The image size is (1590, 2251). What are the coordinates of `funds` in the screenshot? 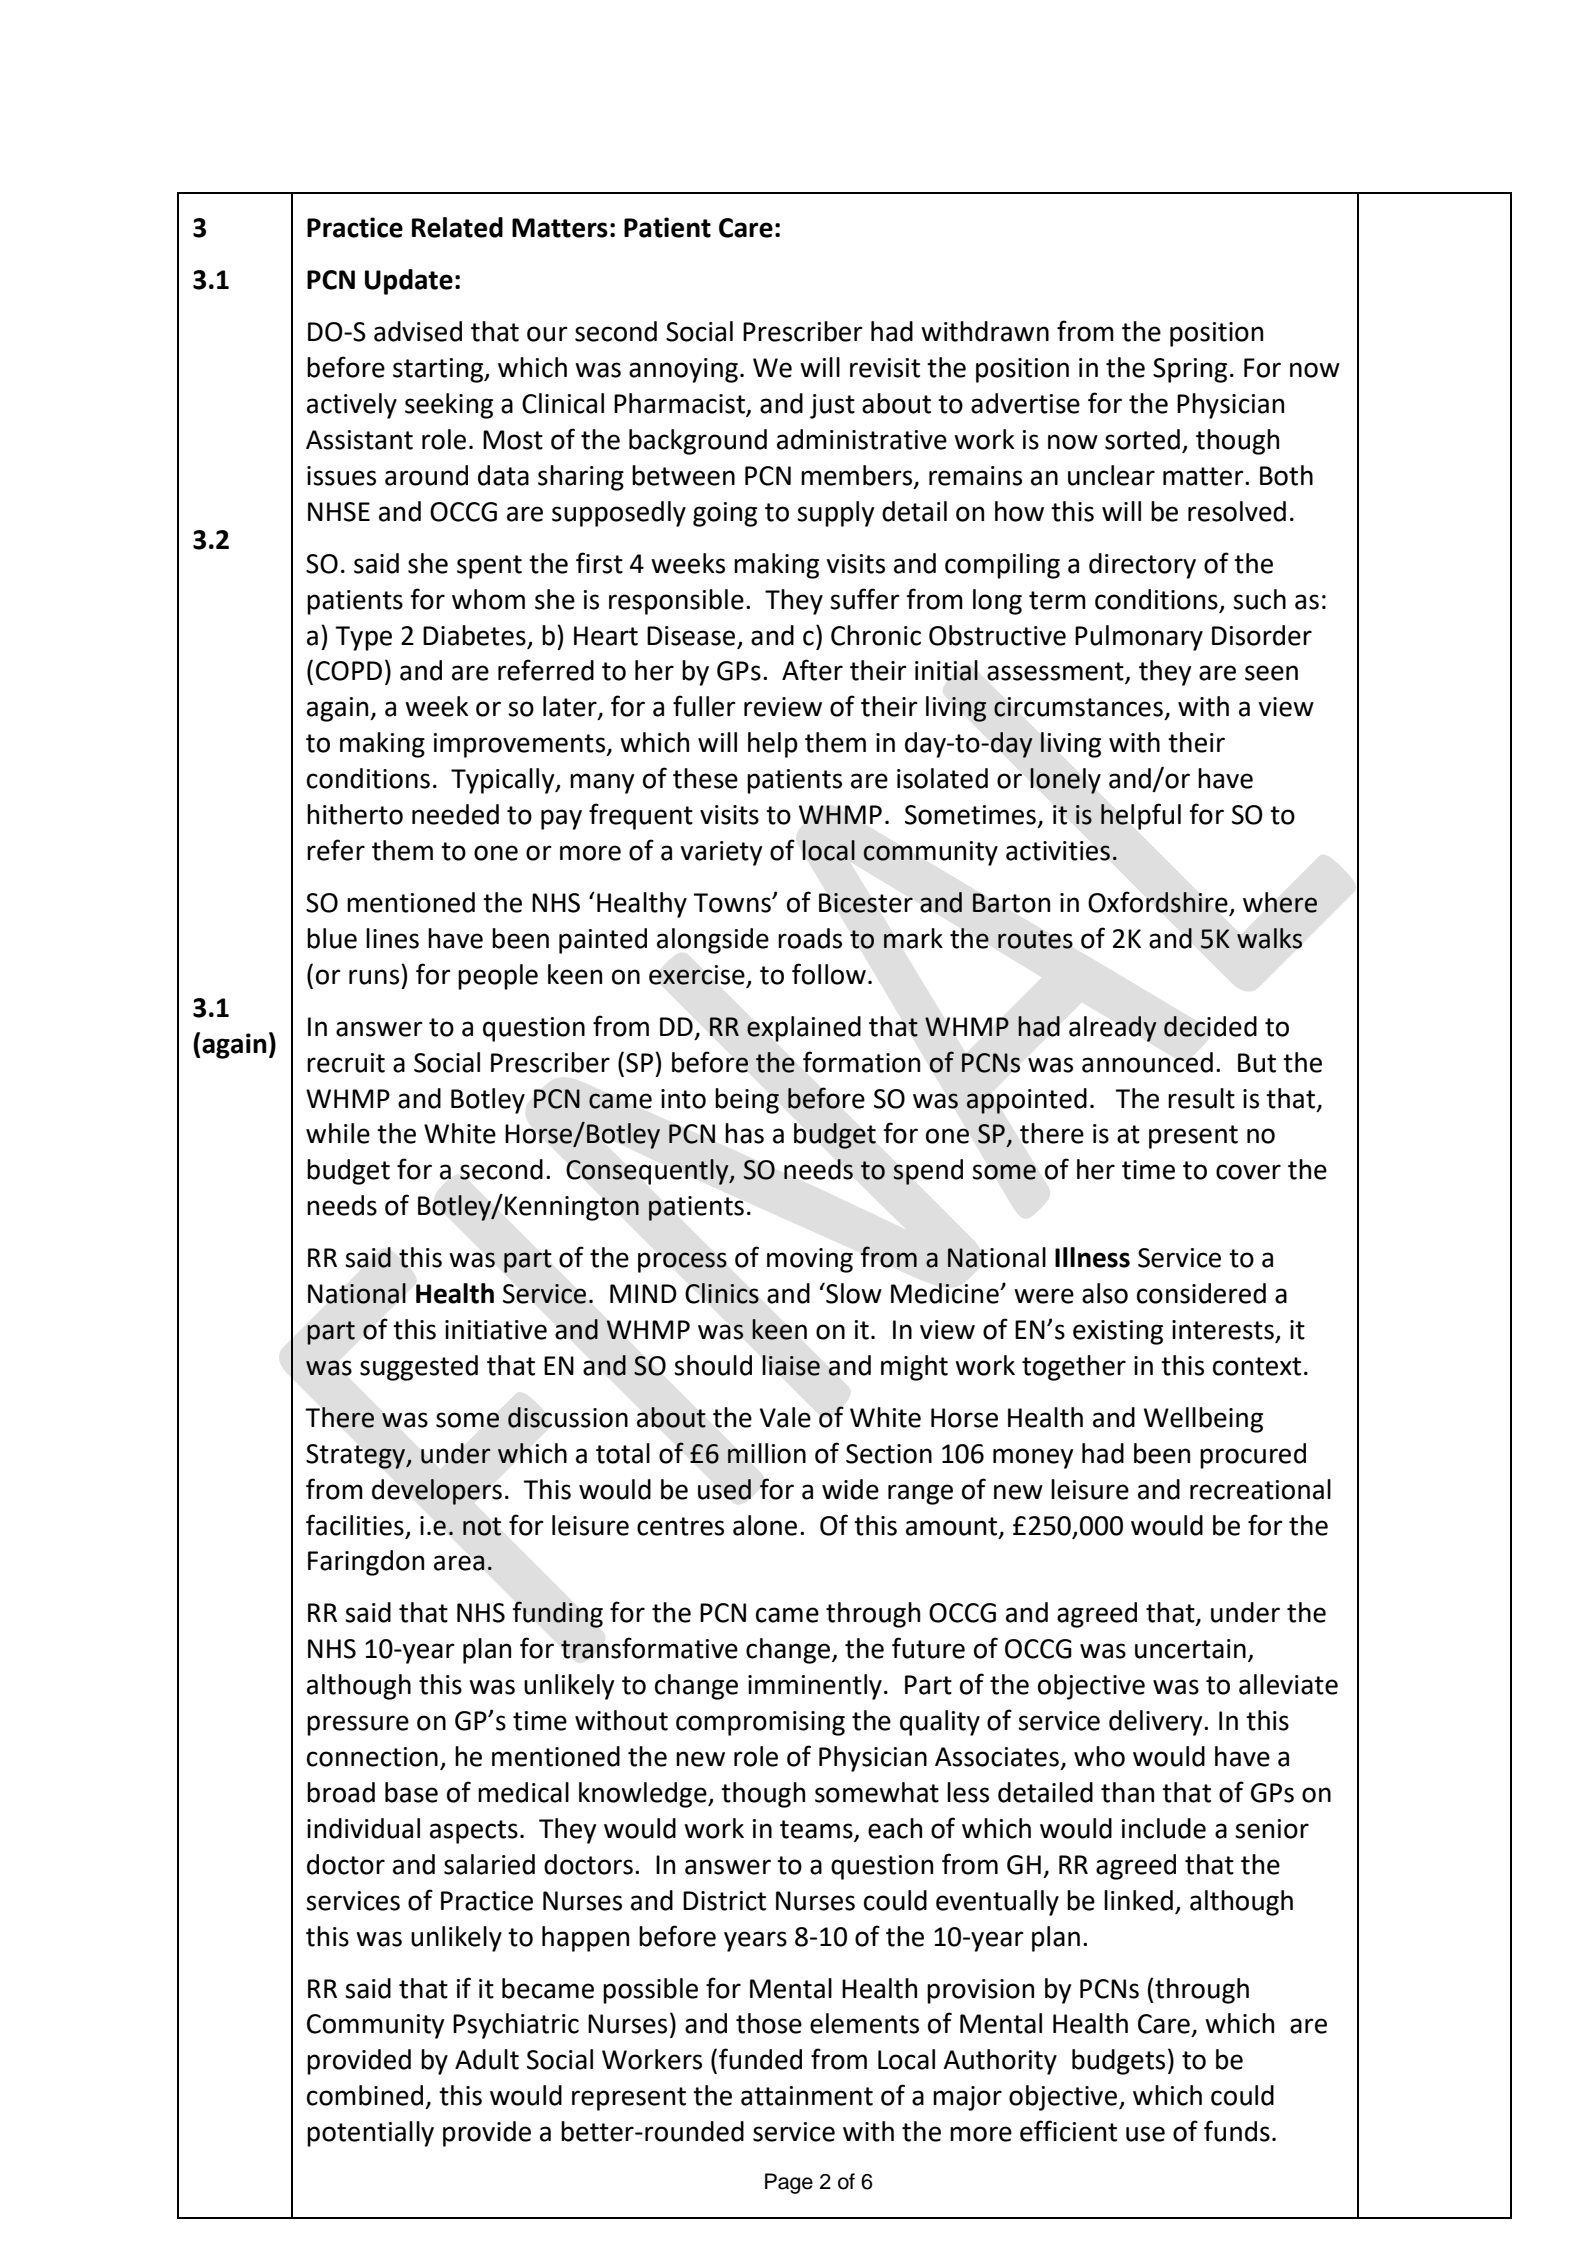 It's located at (1237, 2131).
